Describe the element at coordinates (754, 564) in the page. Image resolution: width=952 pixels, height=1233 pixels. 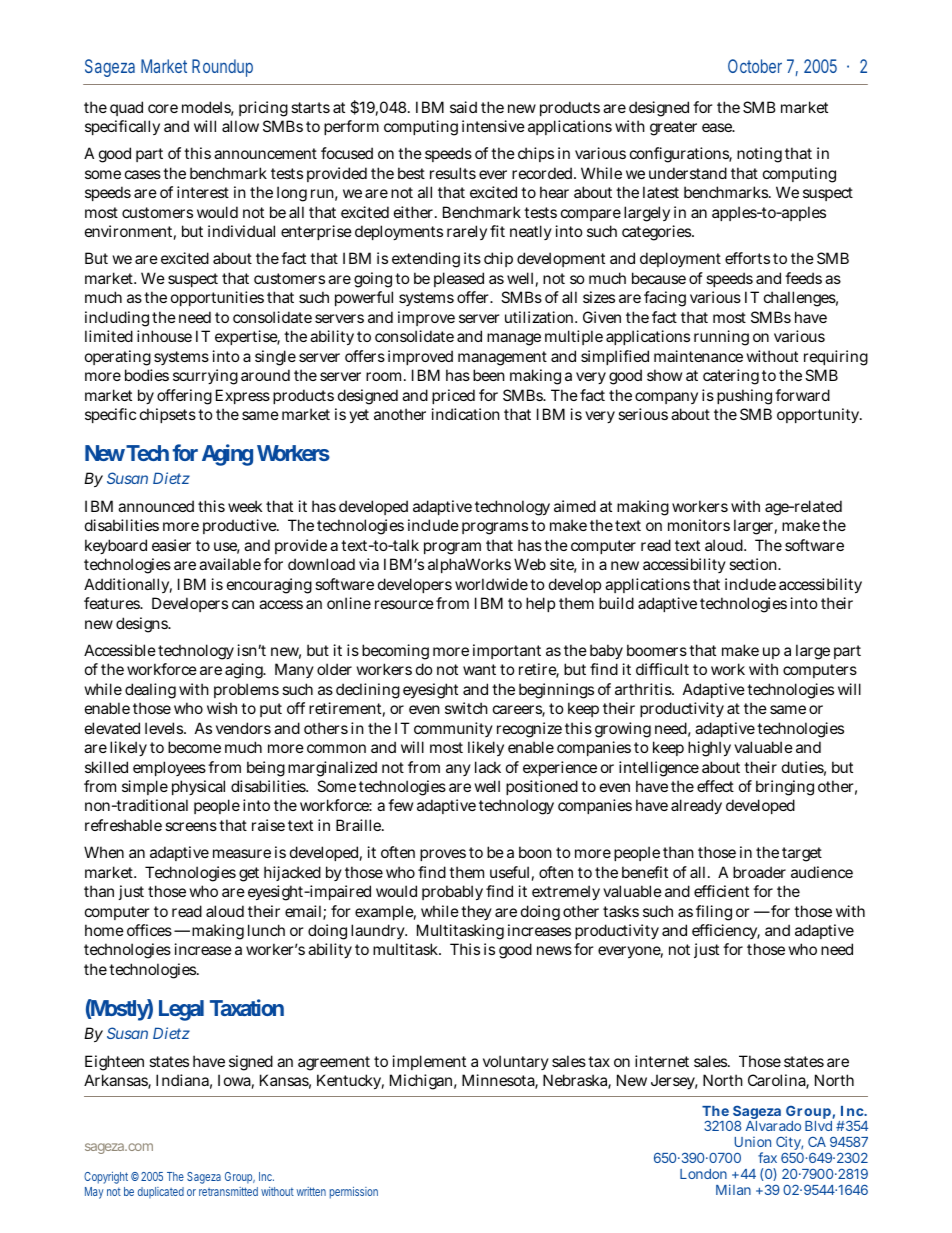
I see `section` at that location.
